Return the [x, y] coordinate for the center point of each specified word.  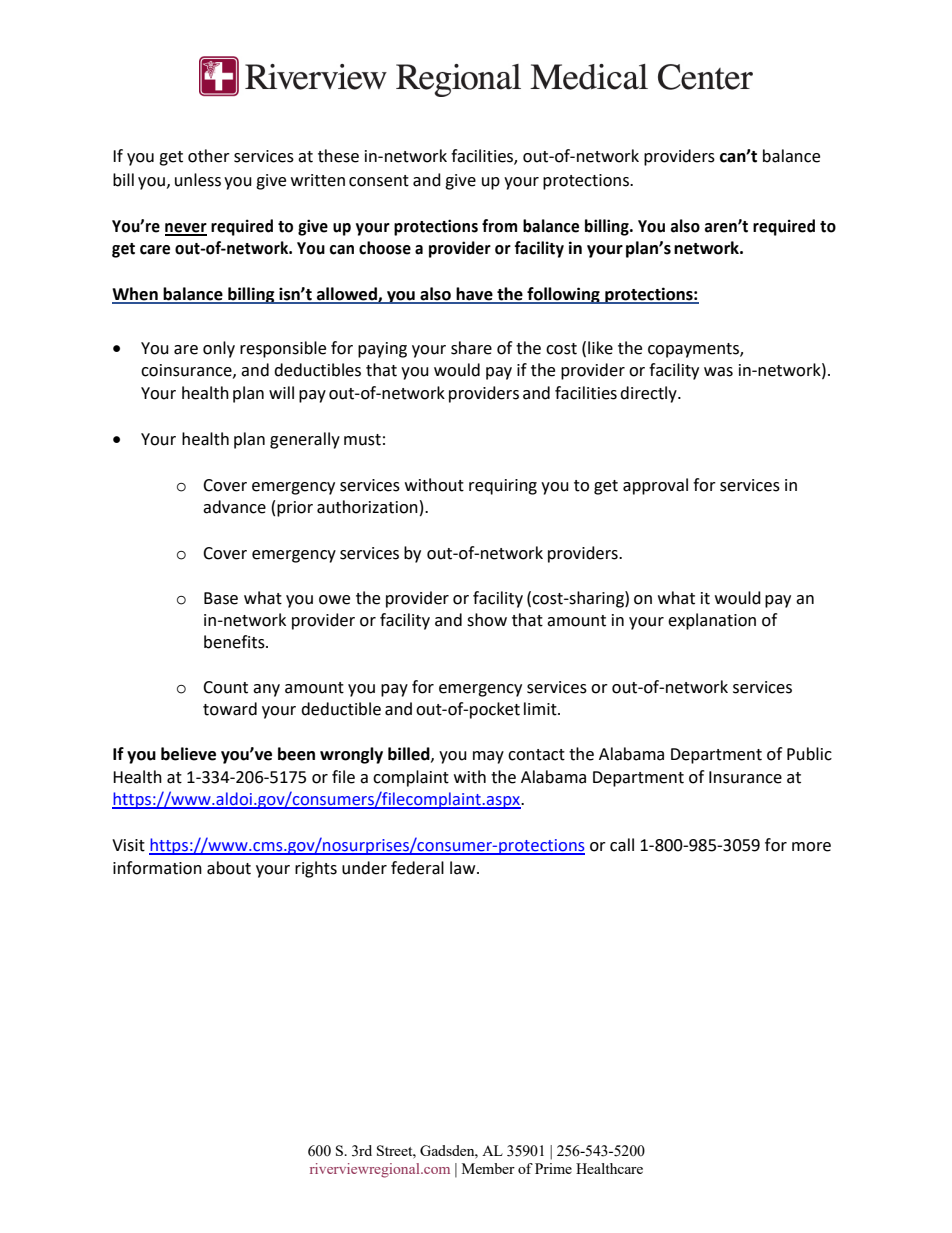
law [464, 868]
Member [488, 1168]
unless [198, 180]
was [718, 372]
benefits [235, 642]
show [487, 620]
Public [809, 754]
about [229, 868]
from [499, 226]
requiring [503, 487]
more [811, 847]
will [281, 392]
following [563, 295]
